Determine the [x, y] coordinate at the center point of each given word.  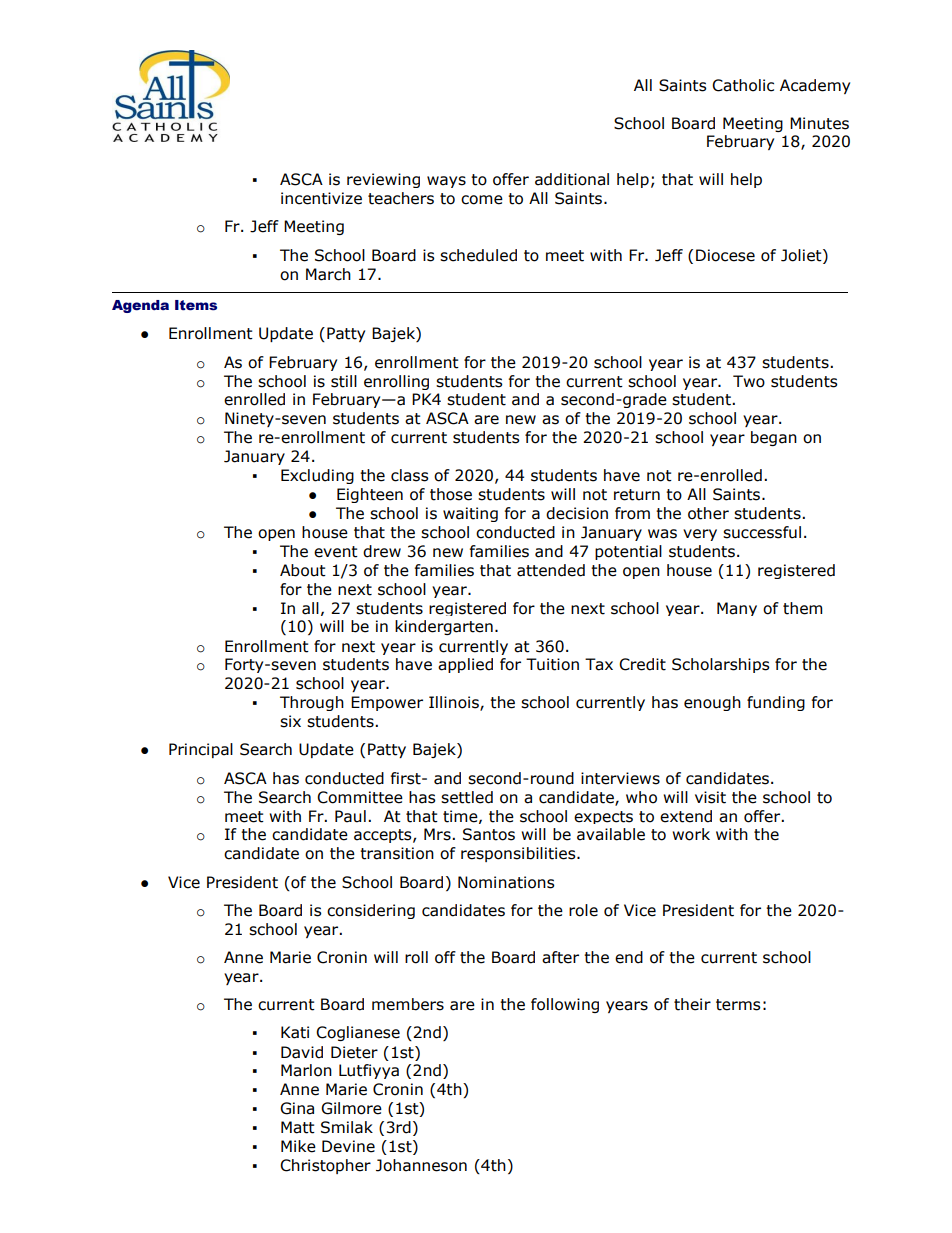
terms [738, 1005]
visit [710, 797]
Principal [201, 750]
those [451, 494]
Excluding [317, 476]
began [774, 438]
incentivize [321, 198]
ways [446, 182]
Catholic [743, 85]
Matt [298, 1127]
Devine [348, 1146]
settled [467, 797]
